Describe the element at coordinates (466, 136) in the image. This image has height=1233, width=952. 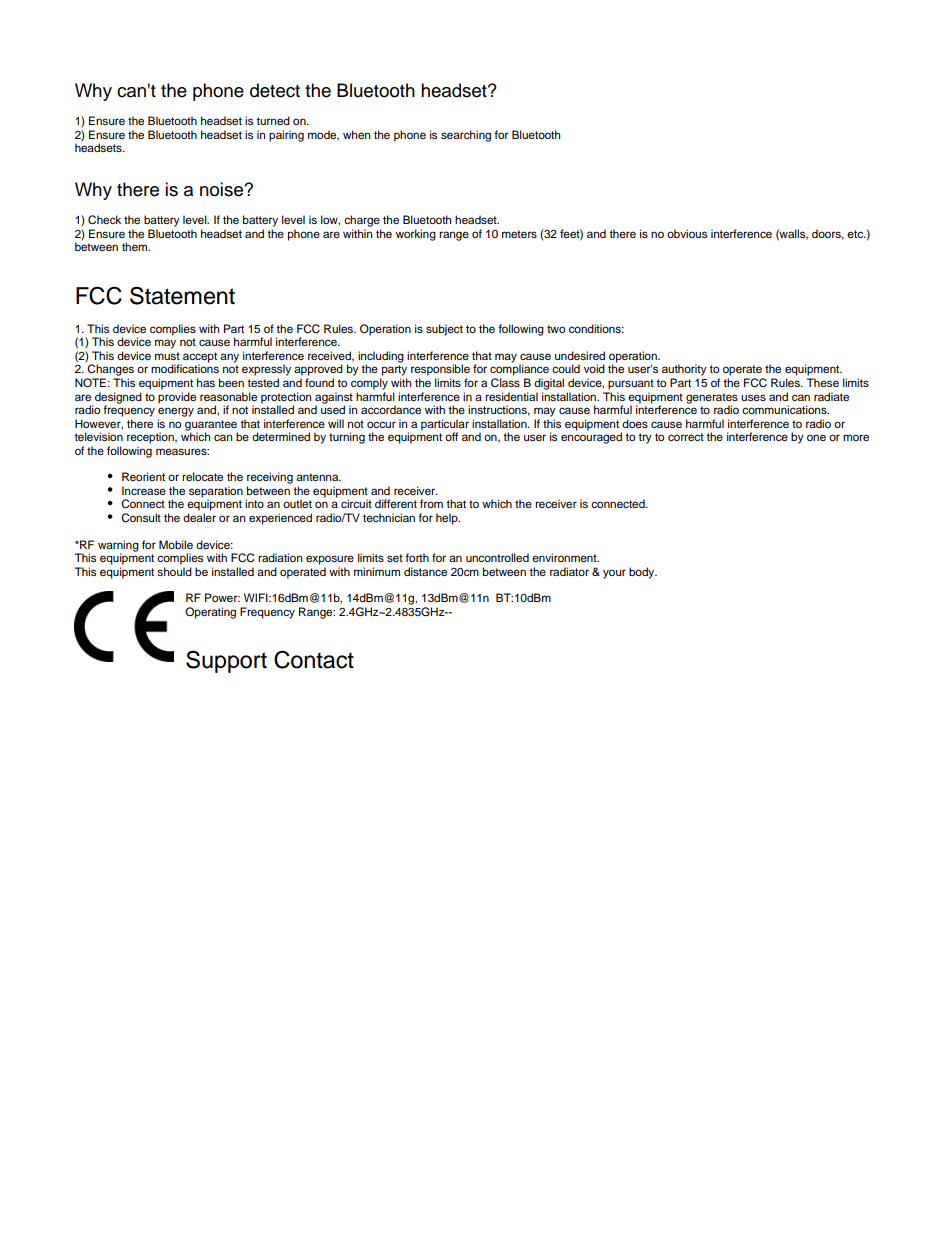
I see `searching` at that location.
